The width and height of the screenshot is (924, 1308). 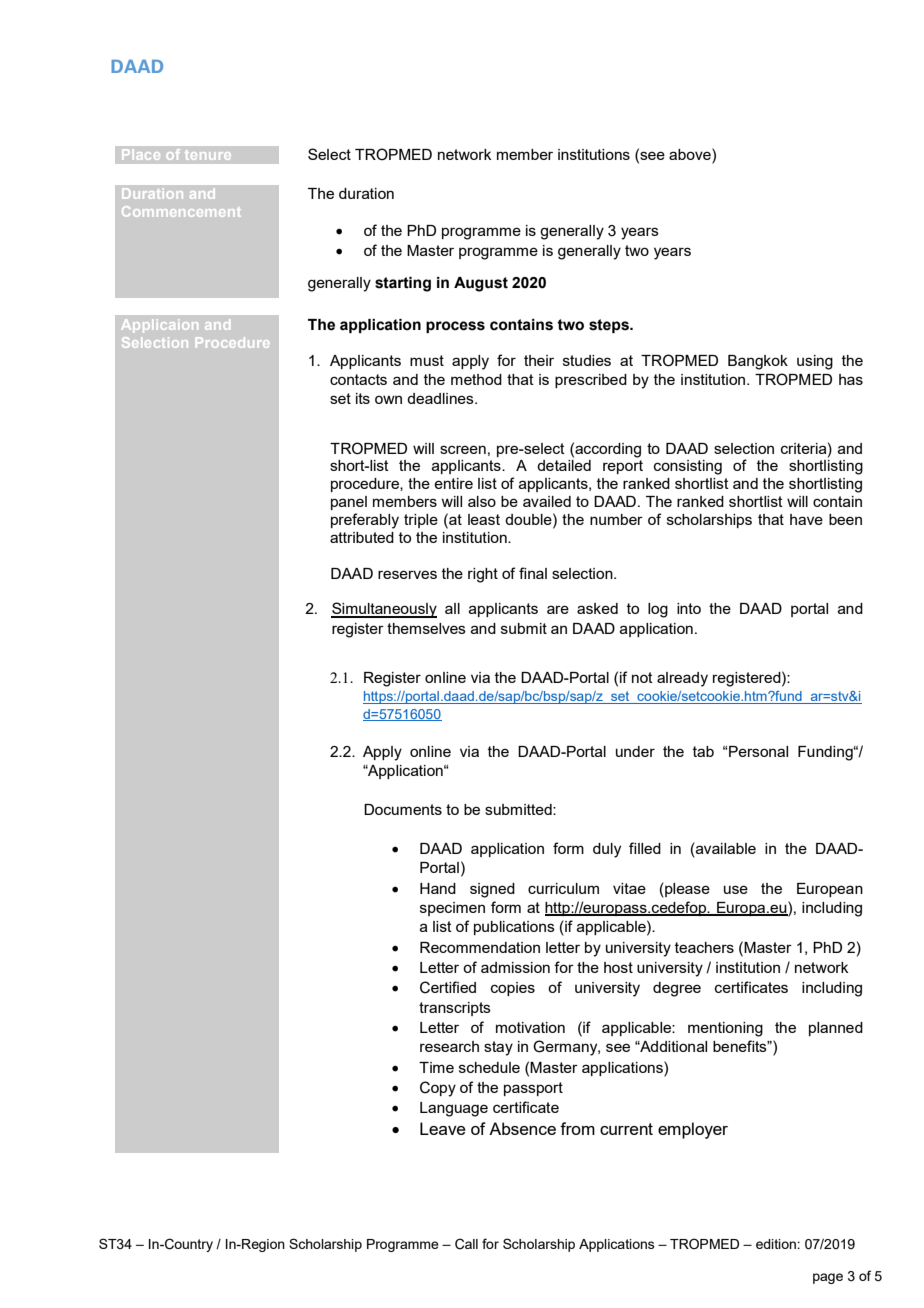 What do you see at coordinates (513, 989) in the screenshot?
I see `copies` at bounding box center [513, 989].
